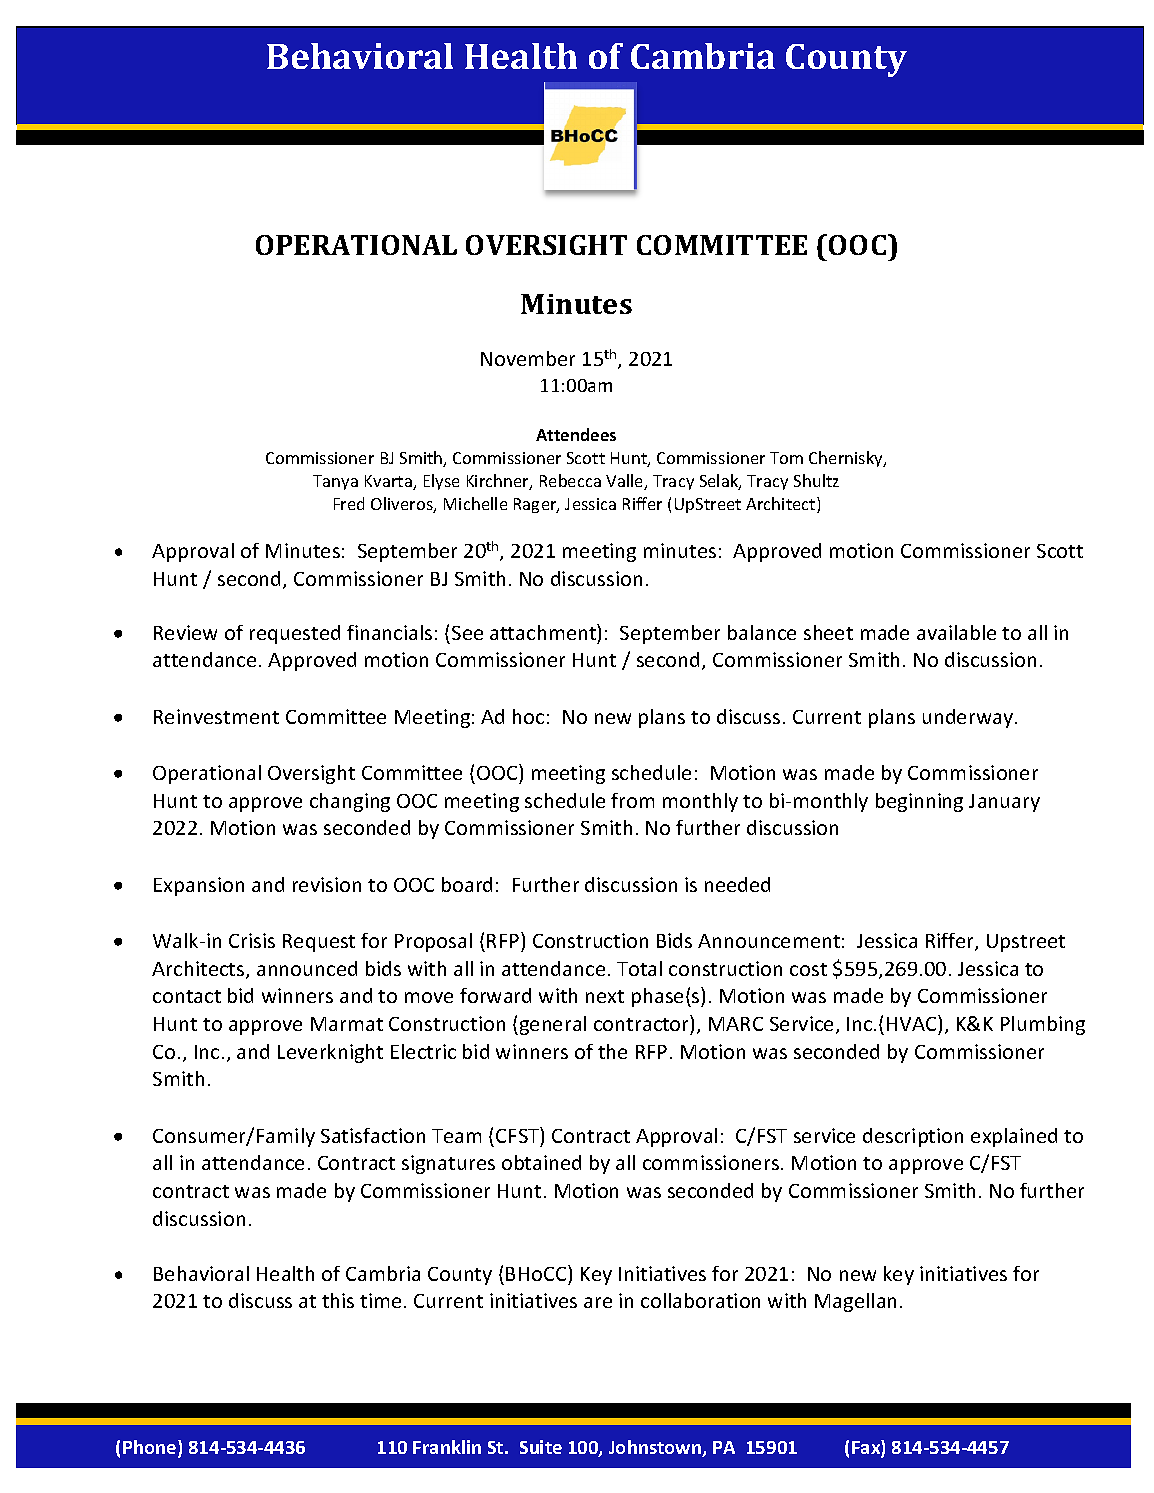 The image size is (1154, 1493). I want to click on Attendees, so click(576, 434).
